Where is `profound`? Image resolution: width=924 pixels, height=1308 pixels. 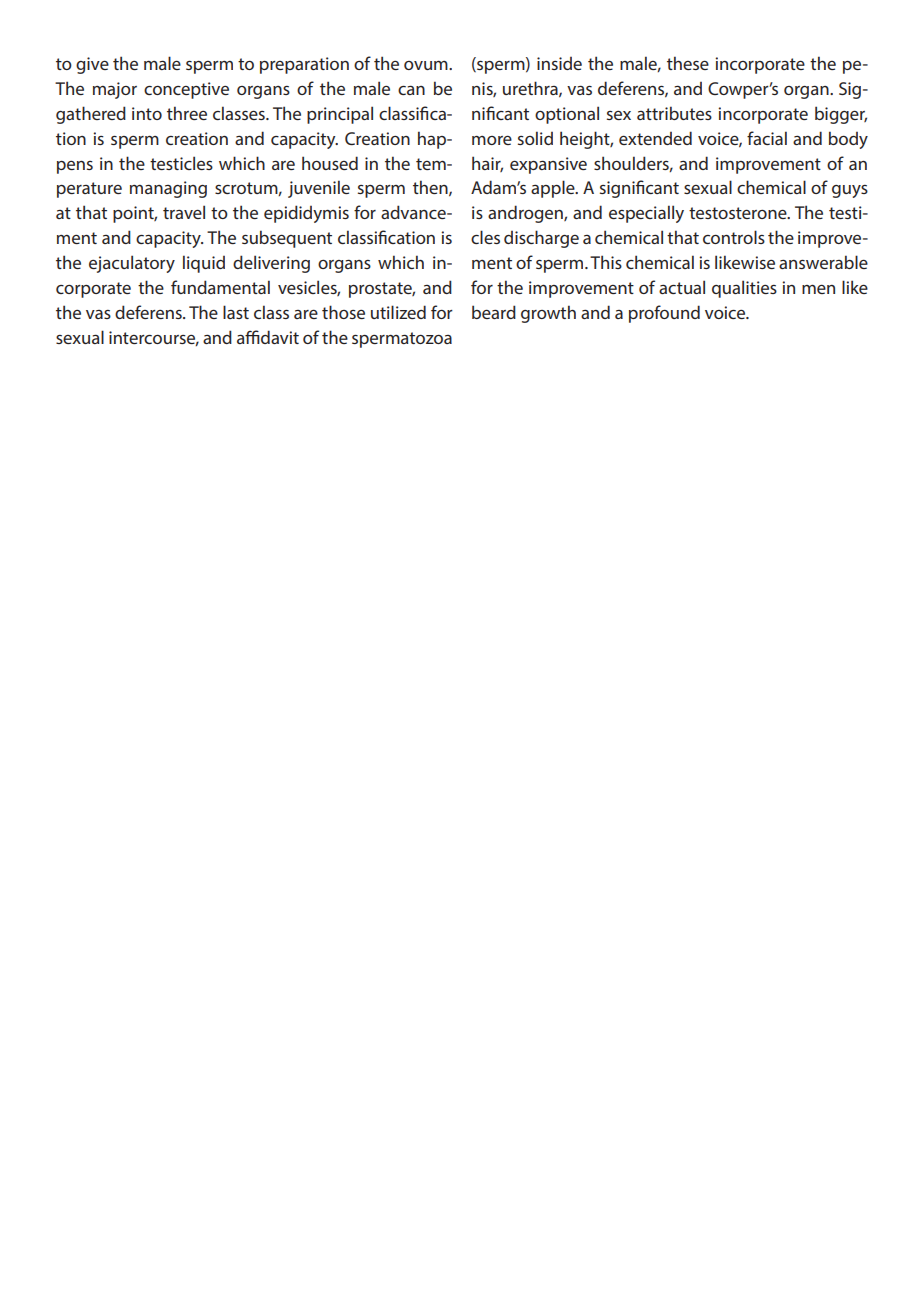 profound is located at coordinates (664, 314).
